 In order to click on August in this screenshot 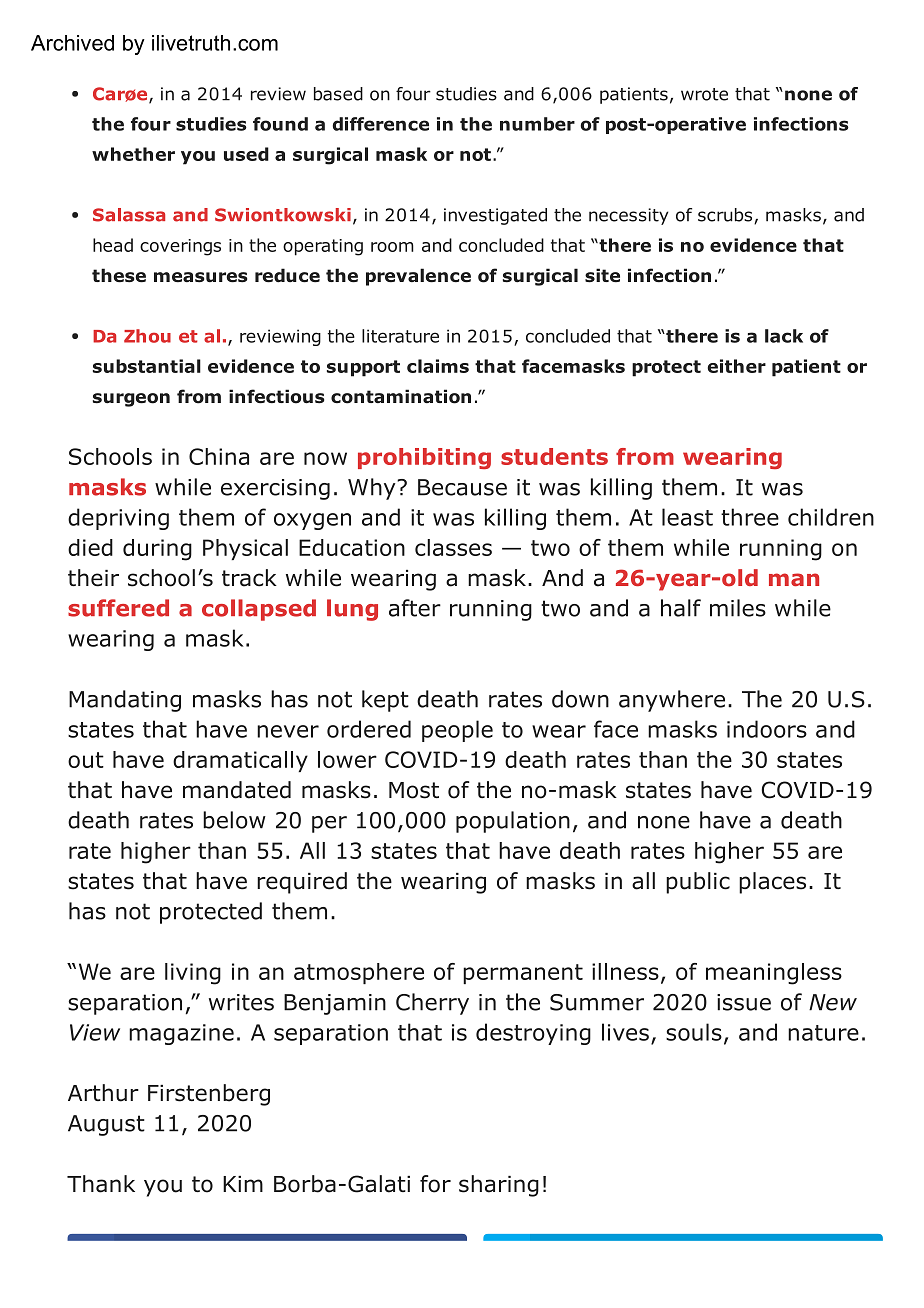, I will do `click(106, 1125)`.
